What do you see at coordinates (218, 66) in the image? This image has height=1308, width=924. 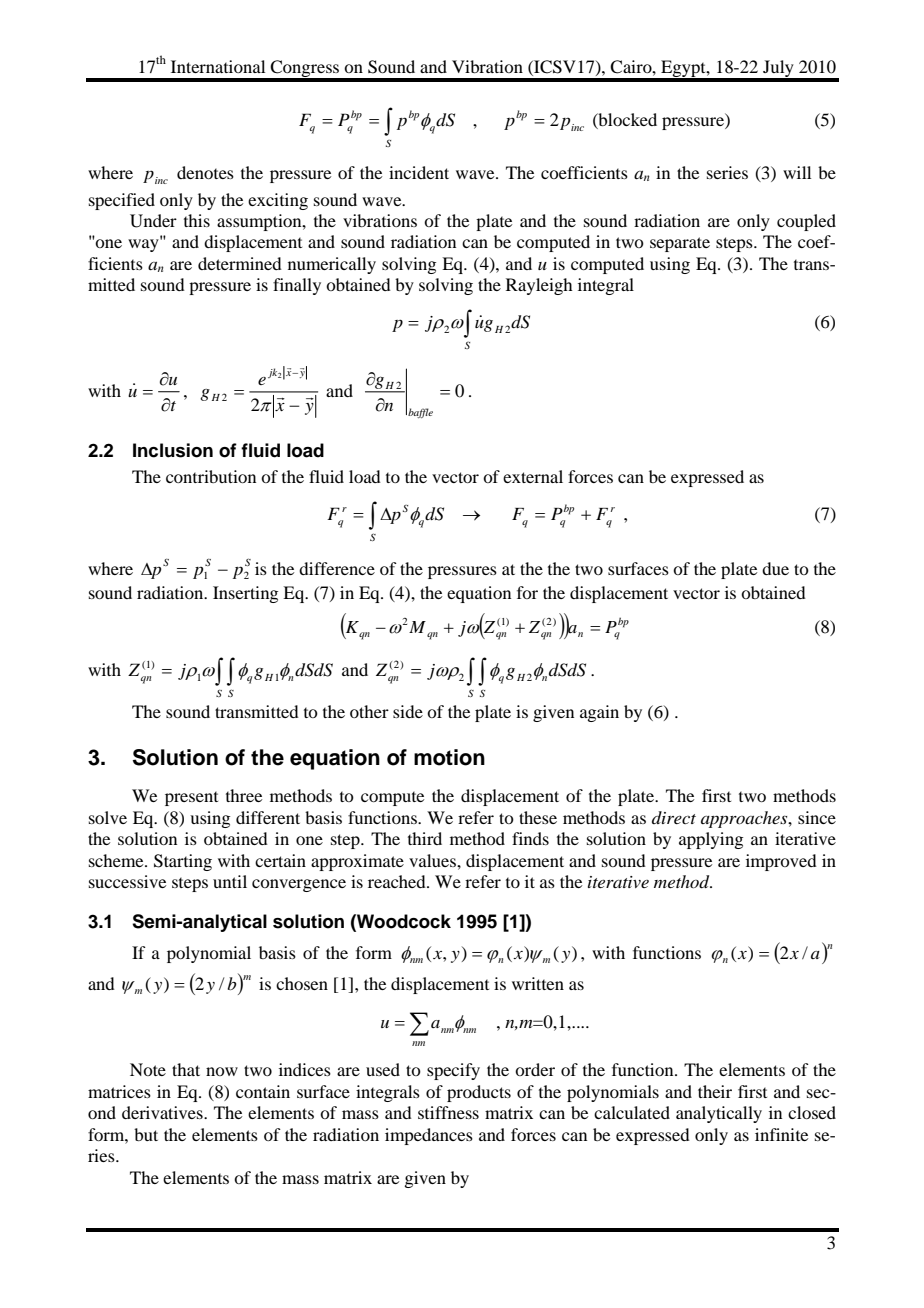 I see `International` at bounding box center [218, 66].
